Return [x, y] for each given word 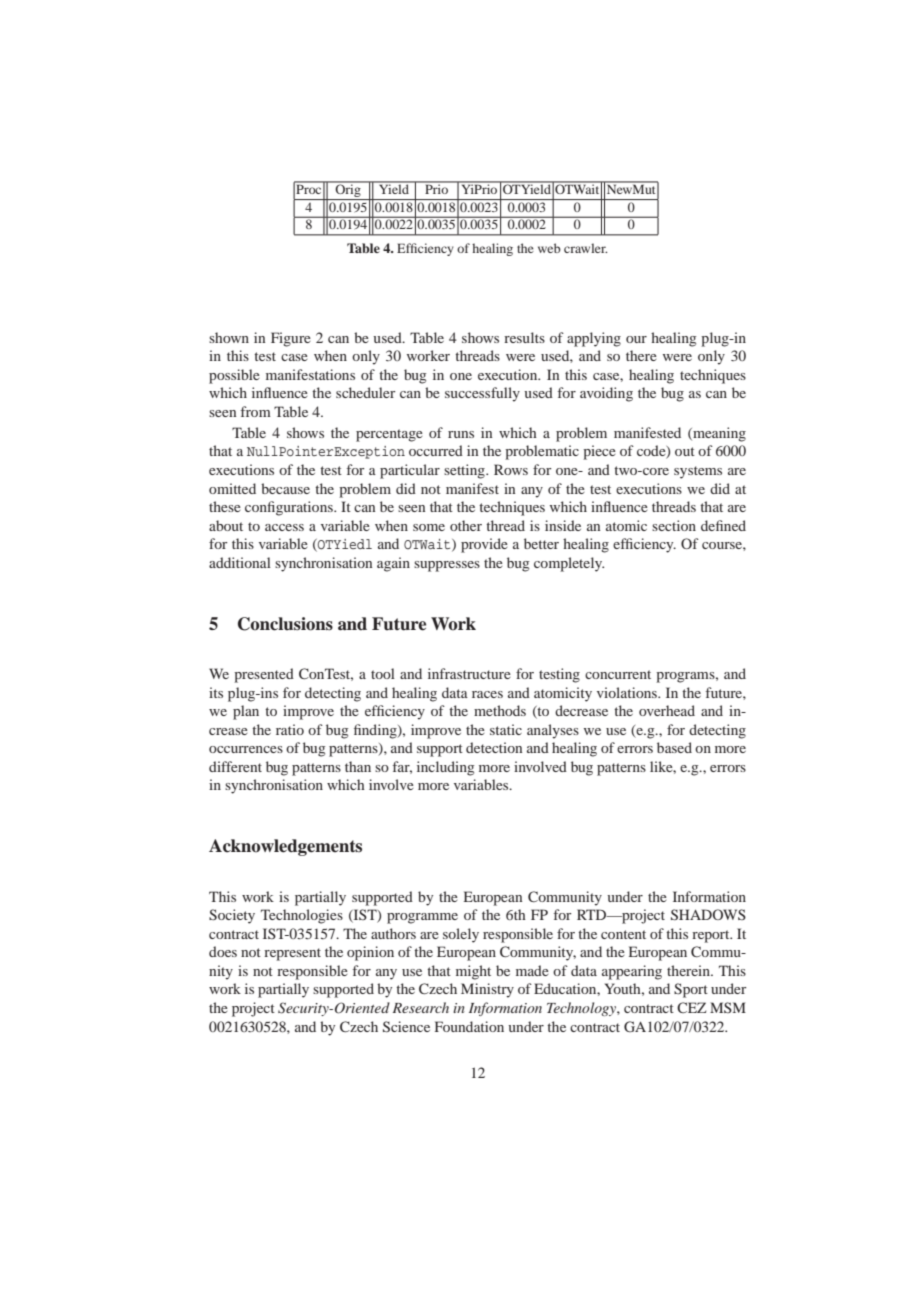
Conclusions [285, 624]
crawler [586, 248]
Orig [348, 191]
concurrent [618, 674]
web [549, 248]
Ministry [487, 990]
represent [292, 954]
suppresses [447, 566]
